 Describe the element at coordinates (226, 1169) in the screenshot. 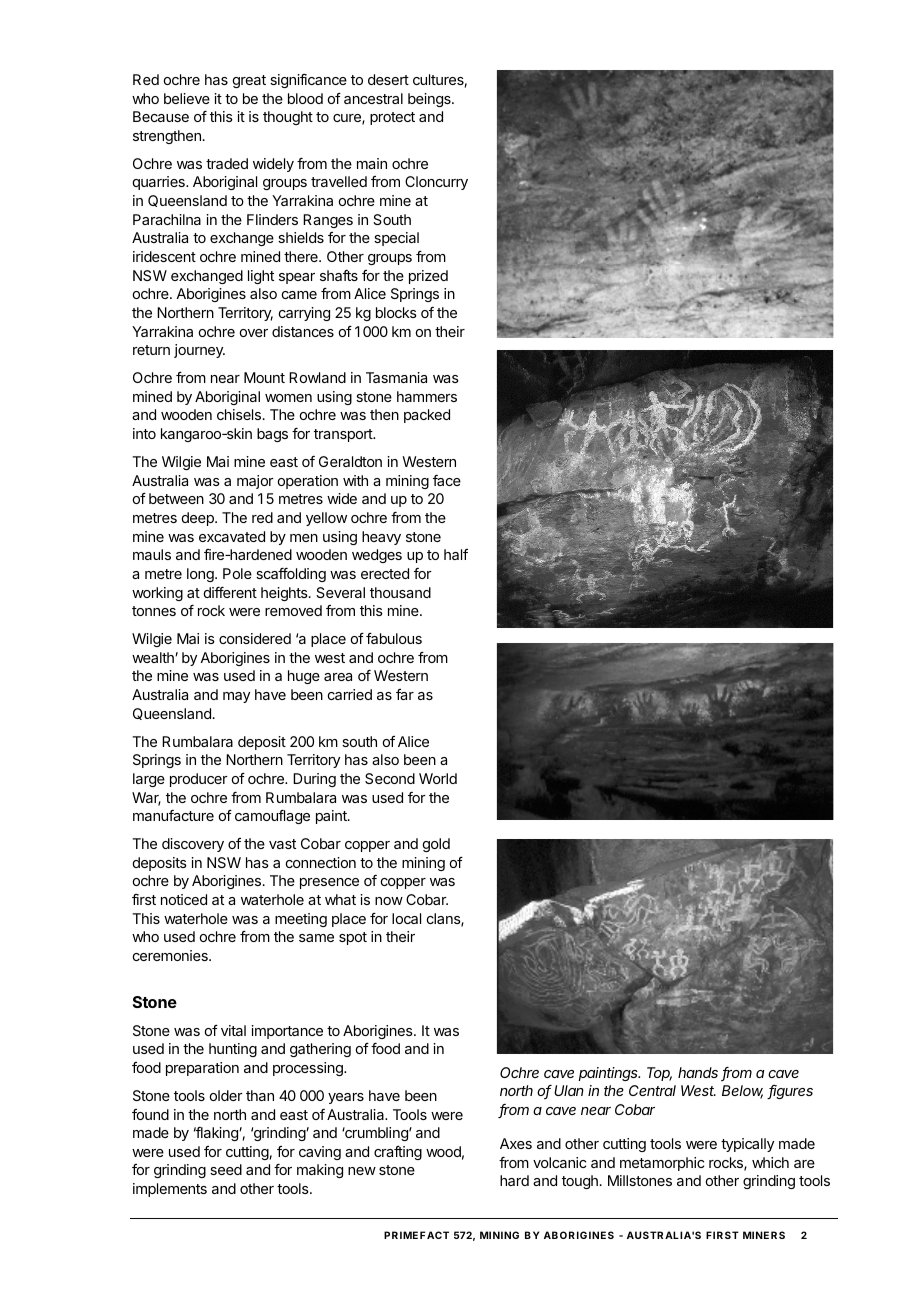

I see `seed` at that location.
